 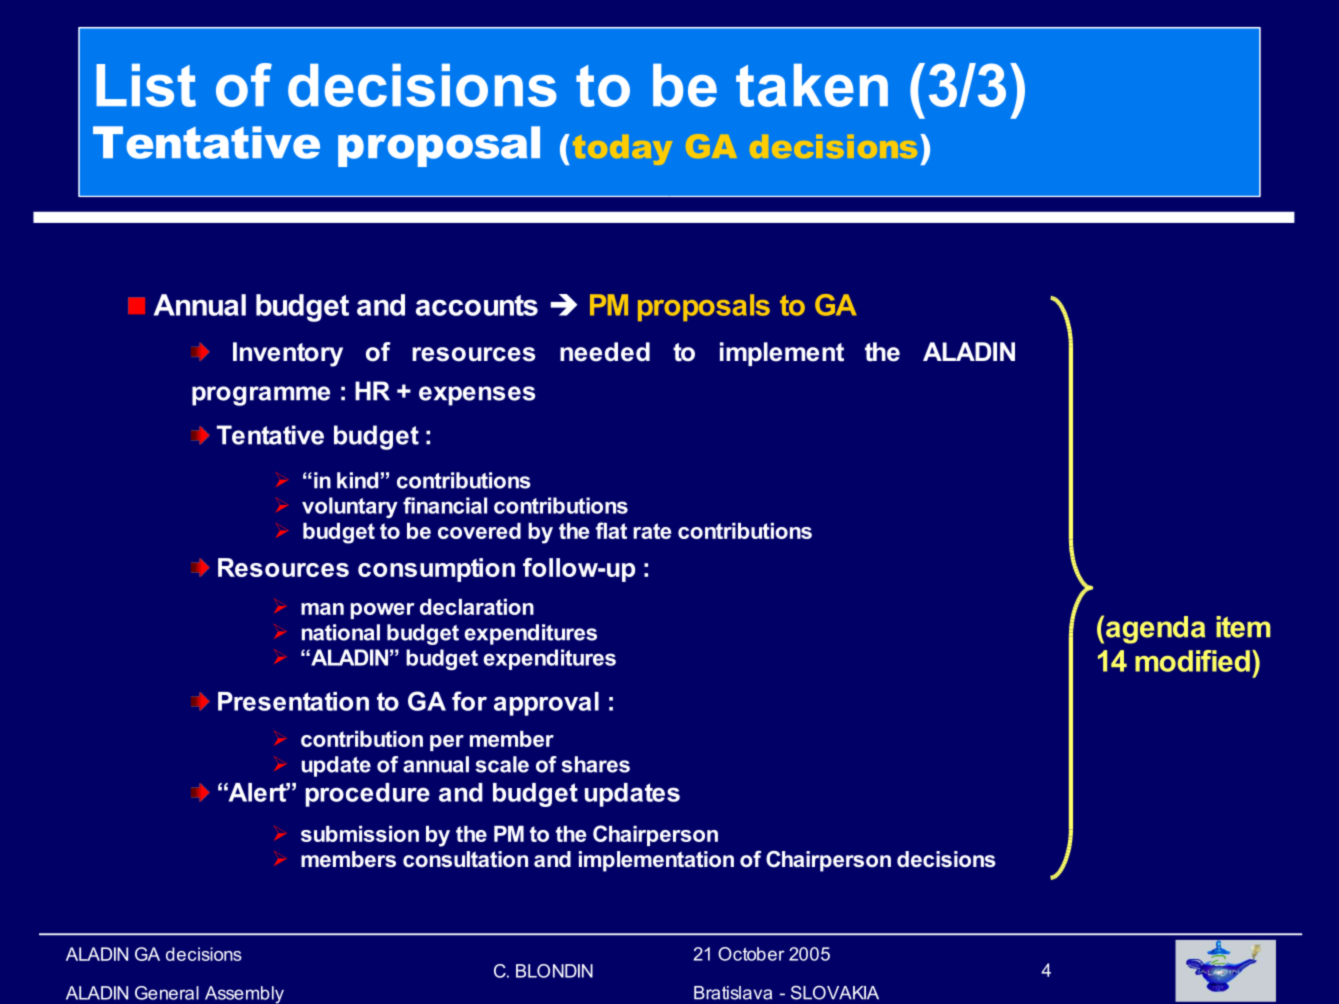 I want to click on Assembly, so click(x=244, y=995).
